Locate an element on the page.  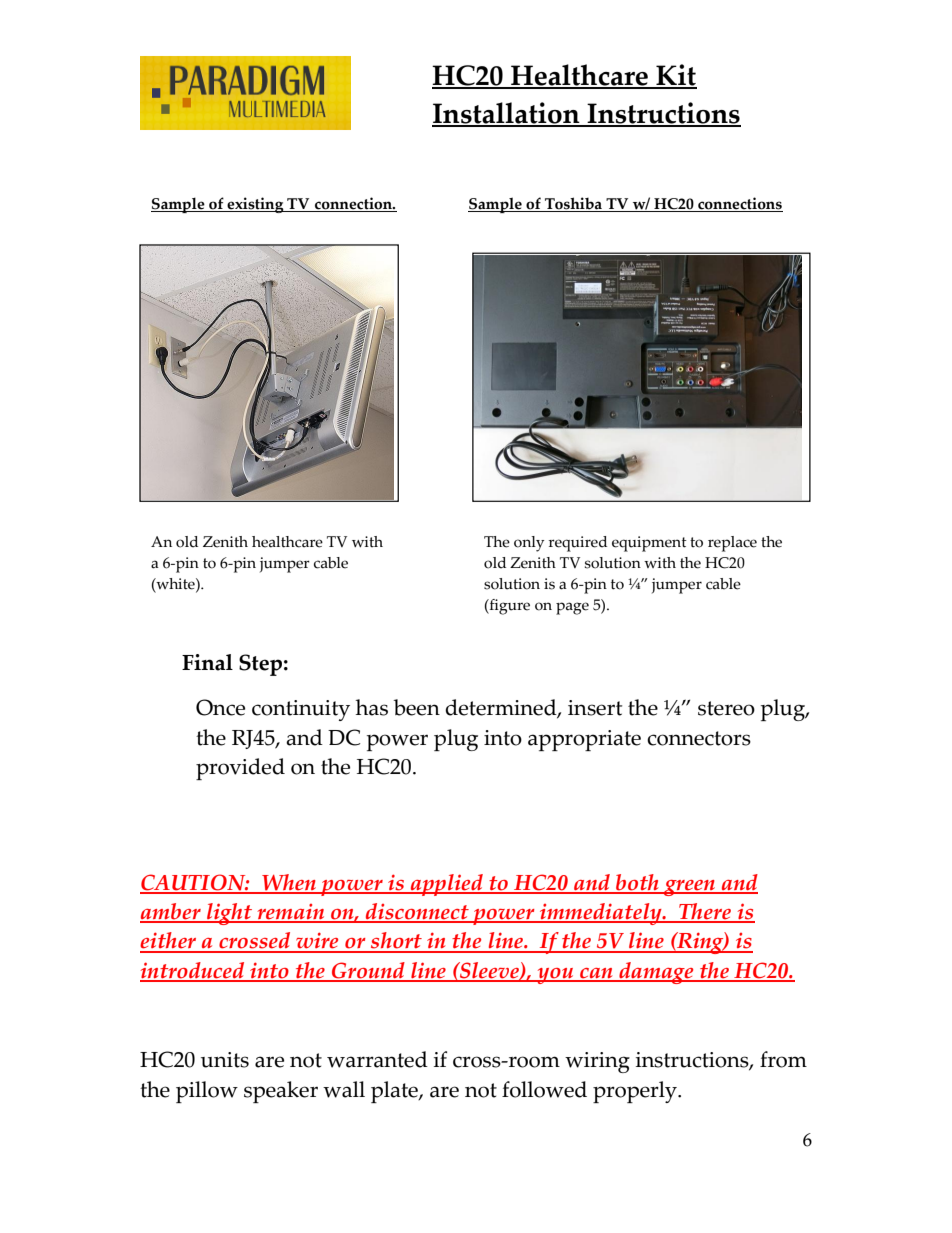
existing is located at coordinates (256, 205).
